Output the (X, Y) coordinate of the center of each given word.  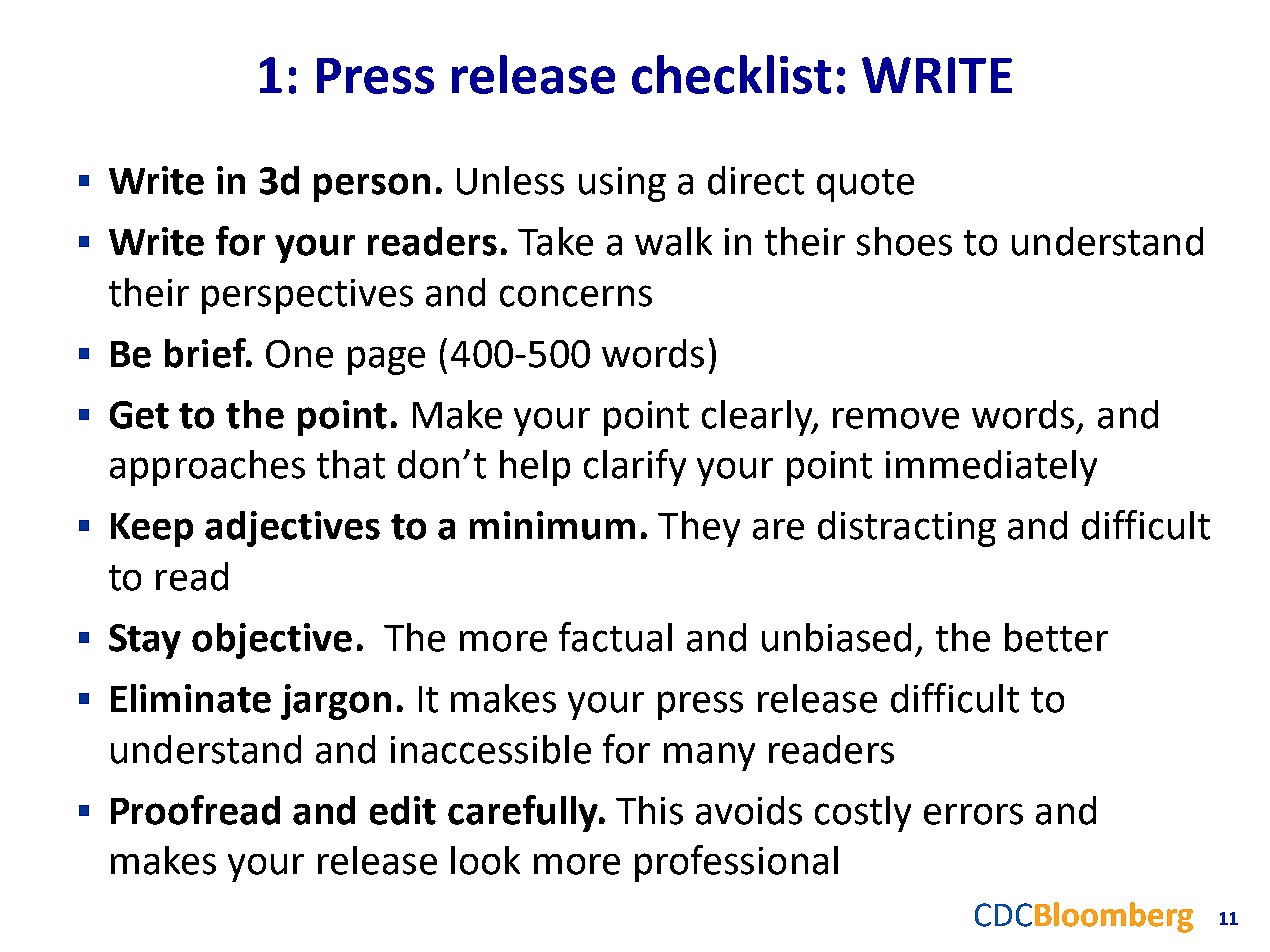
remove (896, 418)
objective (272, 641)
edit (403, 810)
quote (865, 185)
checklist (731, 74)
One (299, 354)
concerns (576, 296)
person (372, 187)
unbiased (836, 637)
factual (615, 637)
